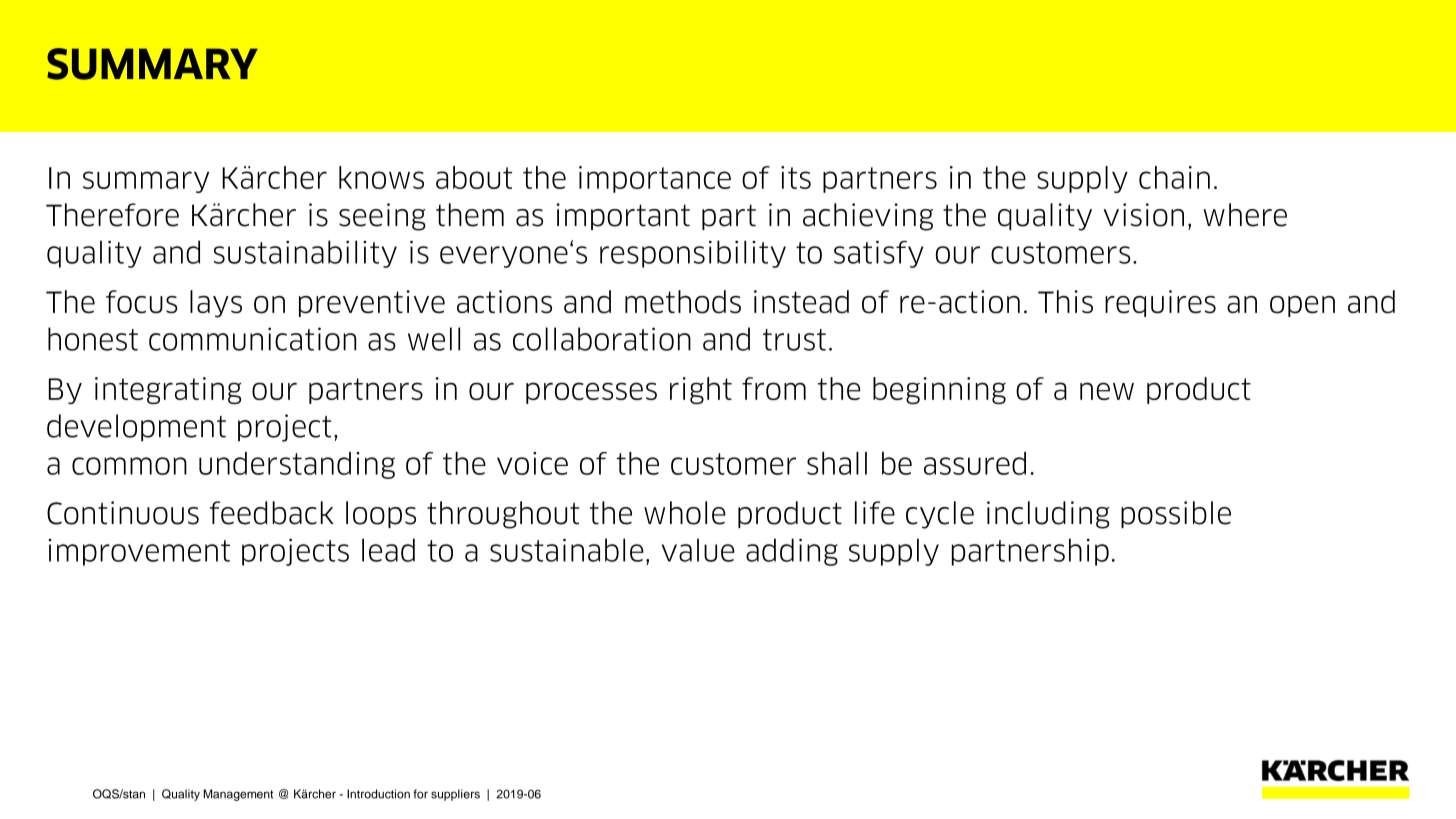  I want to click on Introduction, so click(378, 794).
